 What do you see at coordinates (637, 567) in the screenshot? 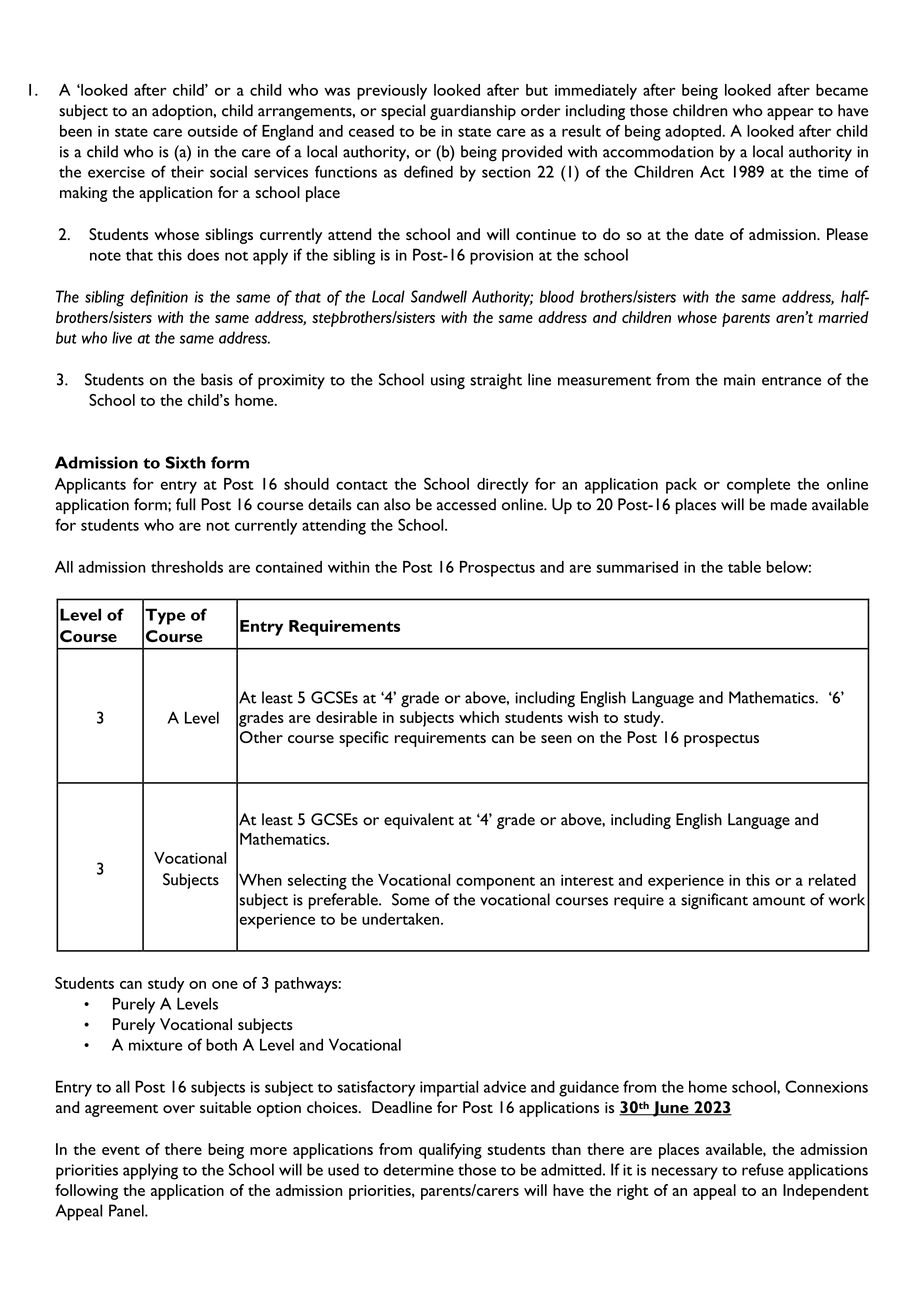
I see `summarised` at bounding box center [637, 567].
